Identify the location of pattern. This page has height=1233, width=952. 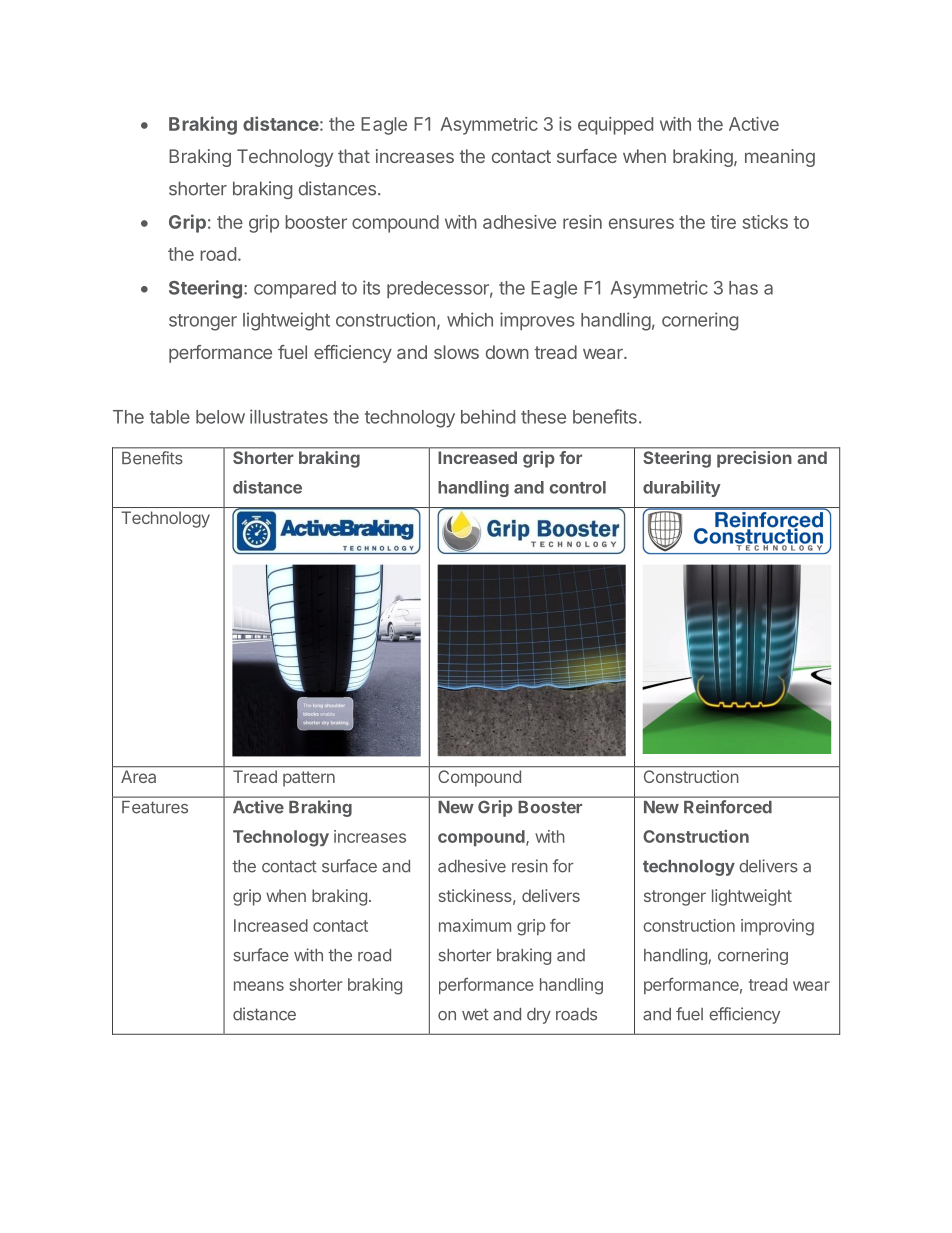
(309, 779).
